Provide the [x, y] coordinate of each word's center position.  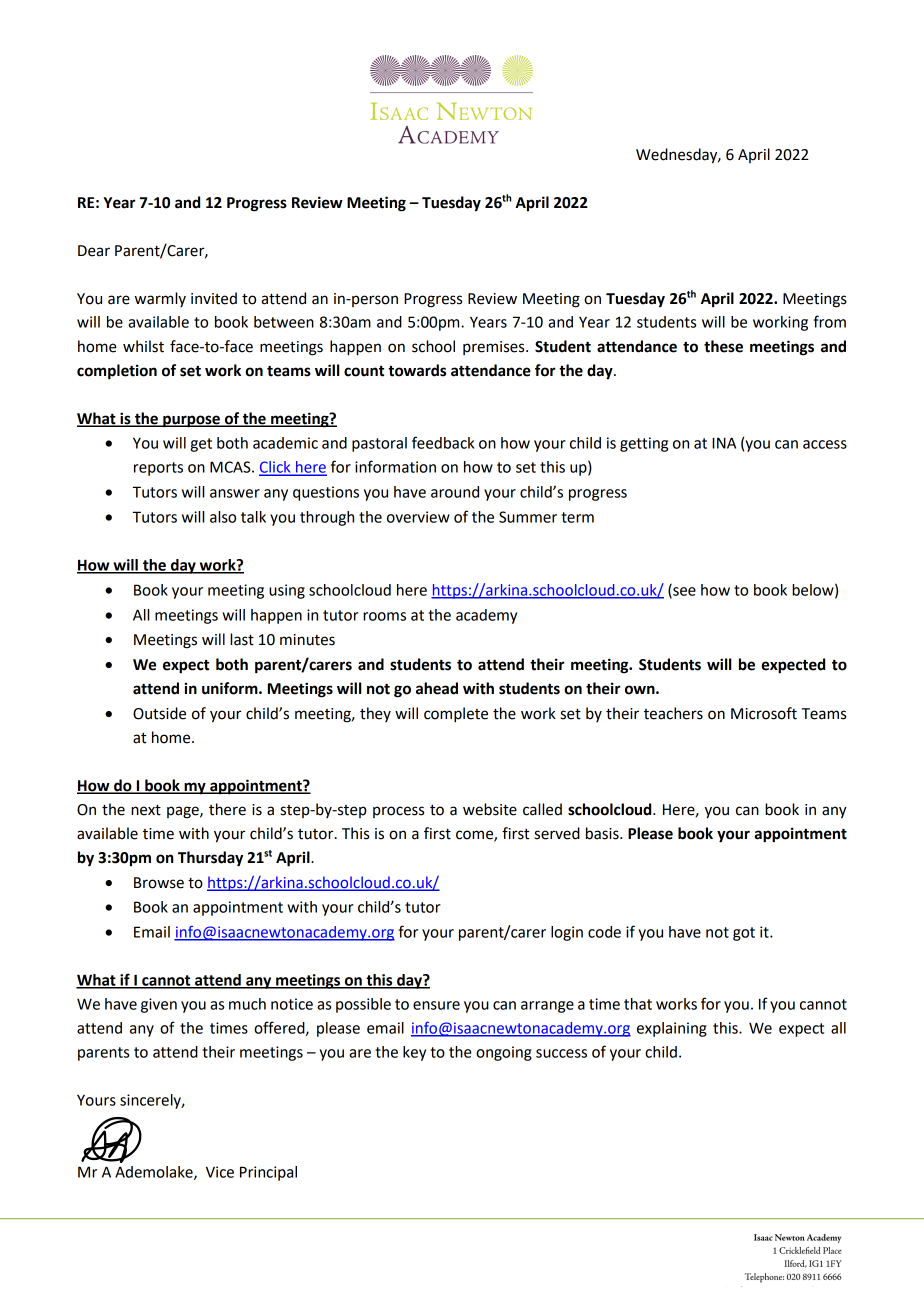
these [723, 346]
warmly [160, 299]
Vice [220, 1172]
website [490, 809]
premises [495, 348]
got [744, 934]
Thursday [210, 859]
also [223, 517]
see [683, 592]
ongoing [504, 1053]
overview [418, 517]
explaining [672, 1029]
